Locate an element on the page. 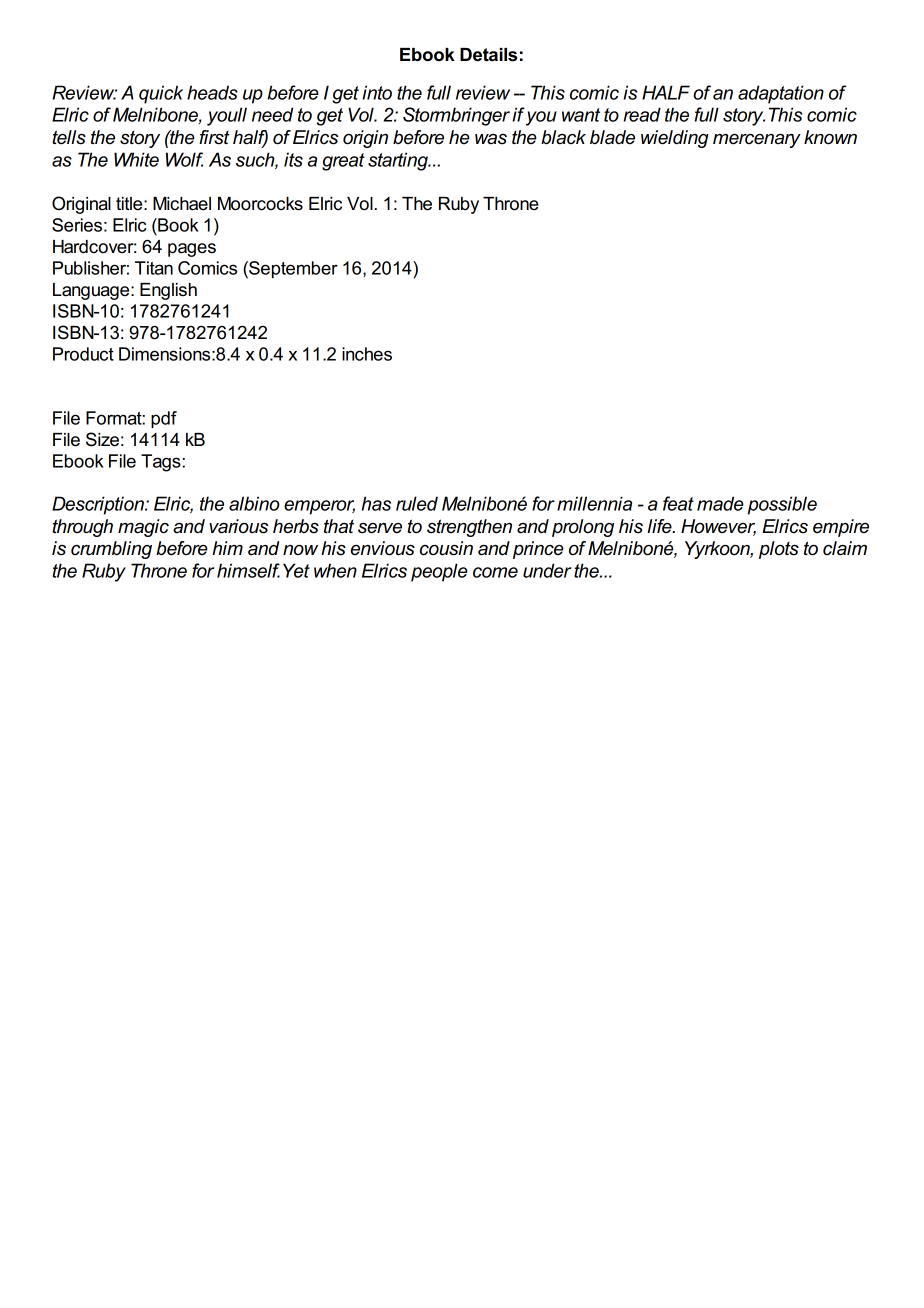  crumbling is located at coordinates (111, 550).
